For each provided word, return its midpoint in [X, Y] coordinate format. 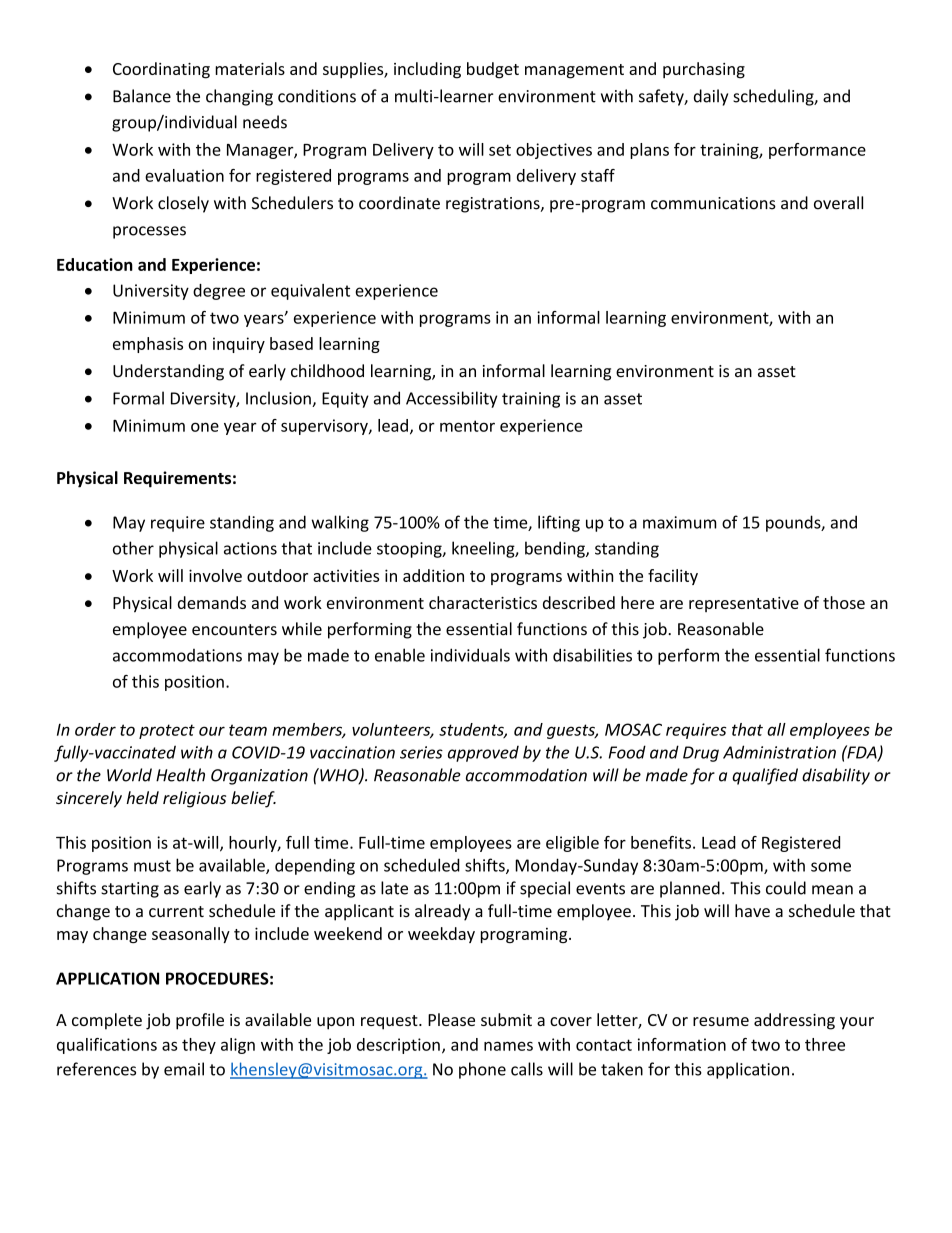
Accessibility [451, 399]
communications [713, 203]
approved [483, 754]
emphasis [148, 345]
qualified [765, 776]
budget [493, 70]
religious [194, 799]
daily [711, 97]
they [199, 1046]
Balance [142, 96]
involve [215, 575]
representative [744, 604]
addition [433, 575]
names [508, 1046]
